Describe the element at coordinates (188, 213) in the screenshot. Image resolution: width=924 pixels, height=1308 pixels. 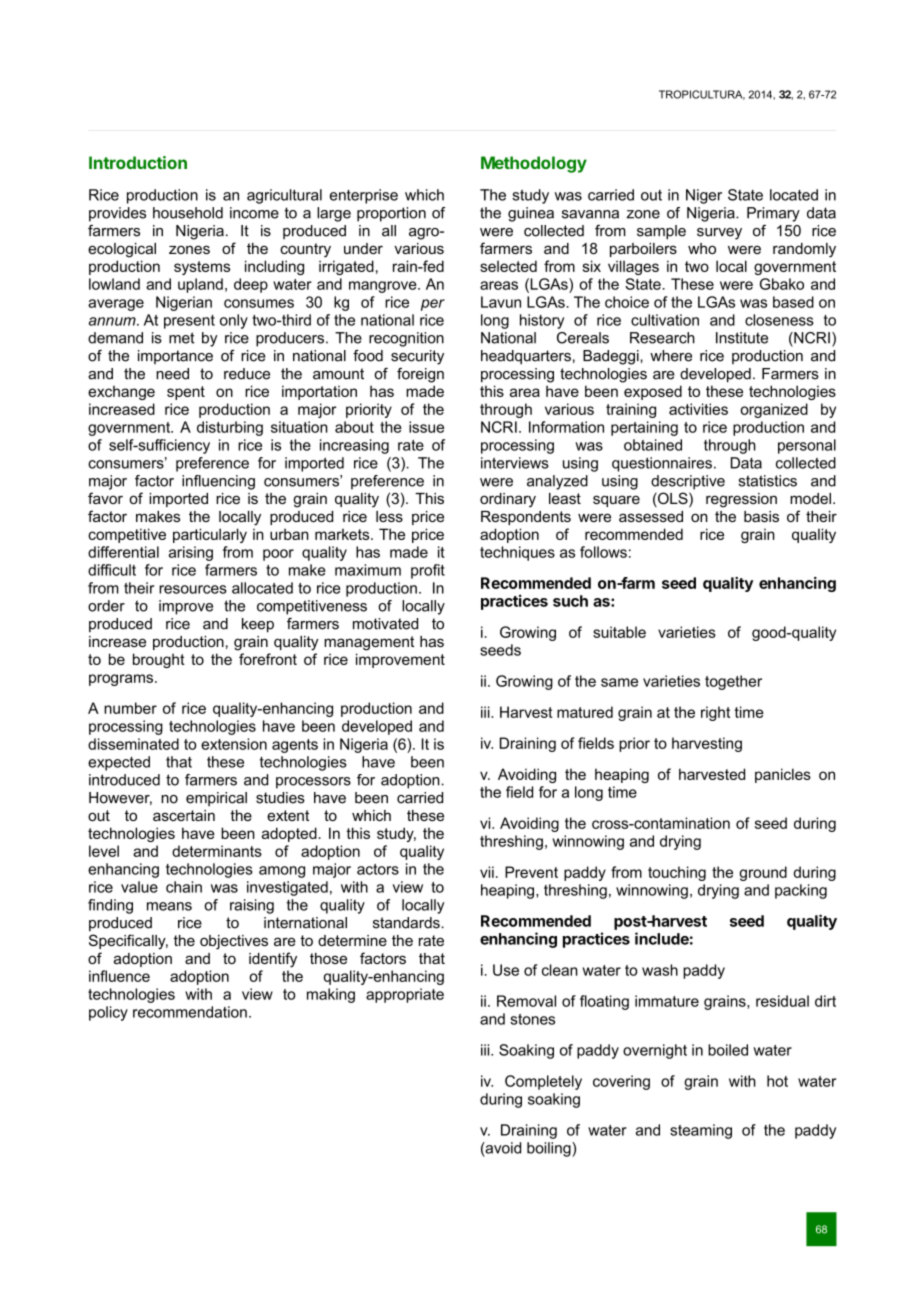
I see `household` at that location.
